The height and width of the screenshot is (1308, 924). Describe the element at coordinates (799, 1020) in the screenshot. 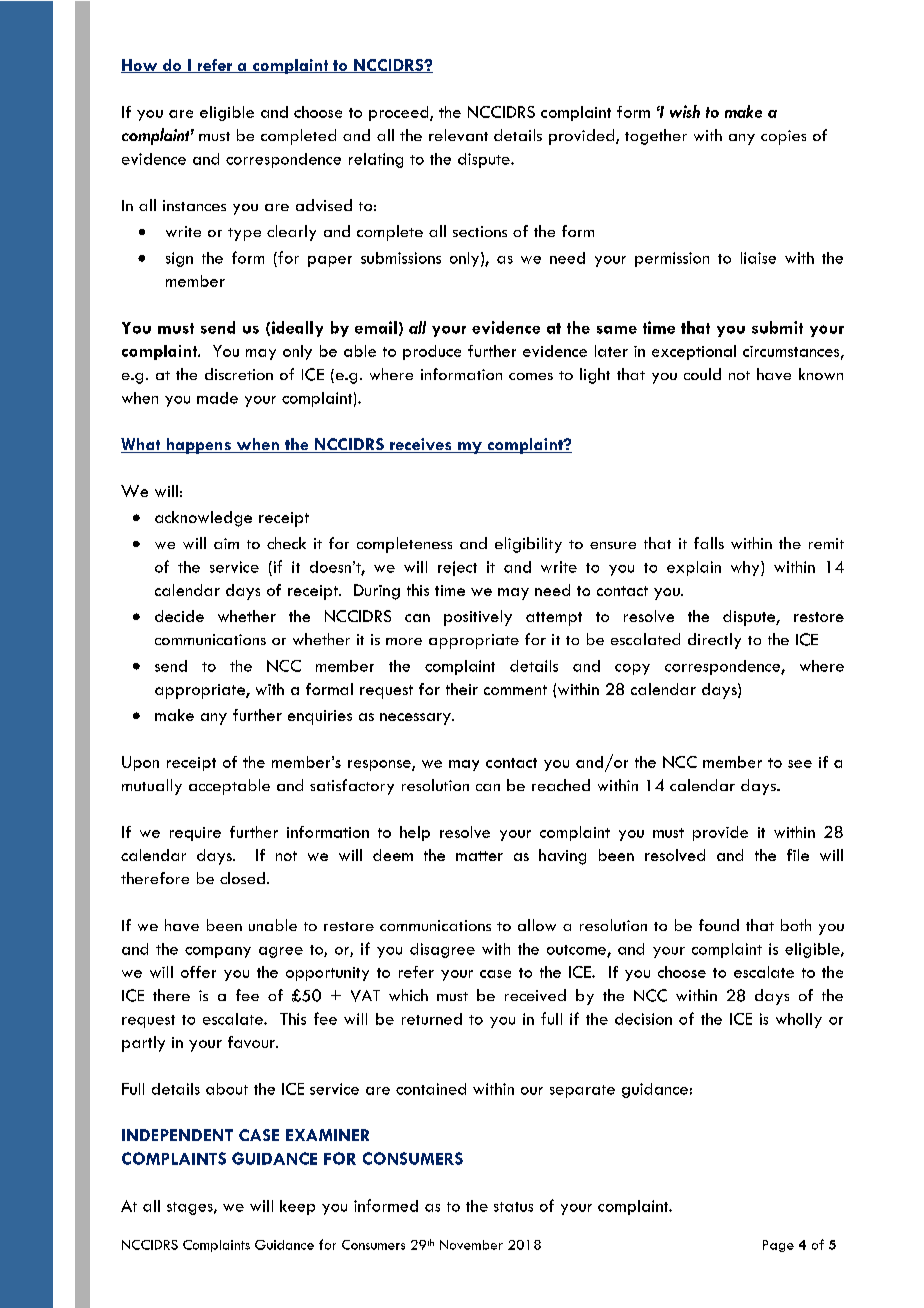

I see `wholly` at that location.
